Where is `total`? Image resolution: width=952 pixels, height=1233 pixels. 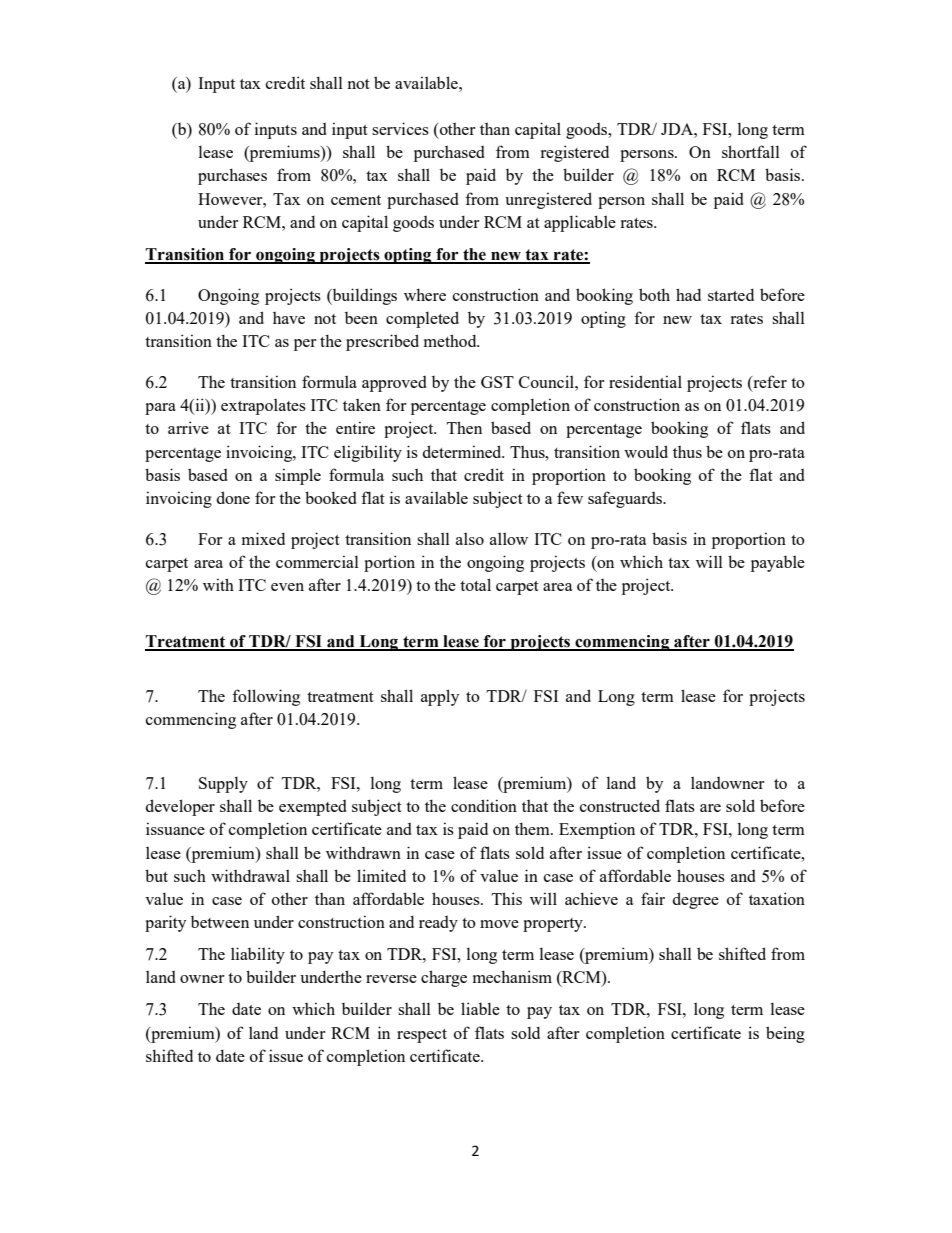
total is located at coordinates (475, 584).
